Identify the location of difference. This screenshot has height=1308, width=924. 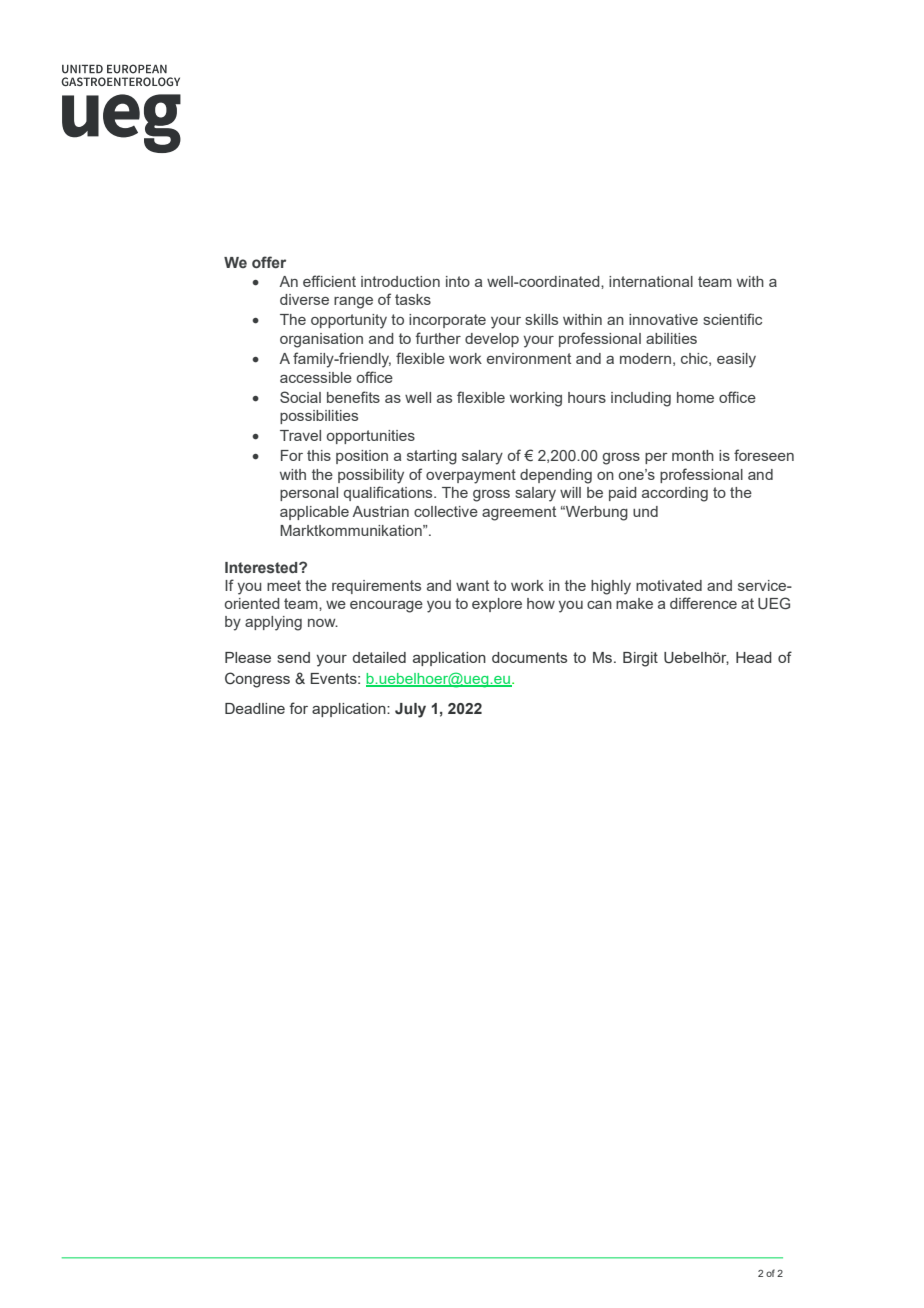
(703, 603).
